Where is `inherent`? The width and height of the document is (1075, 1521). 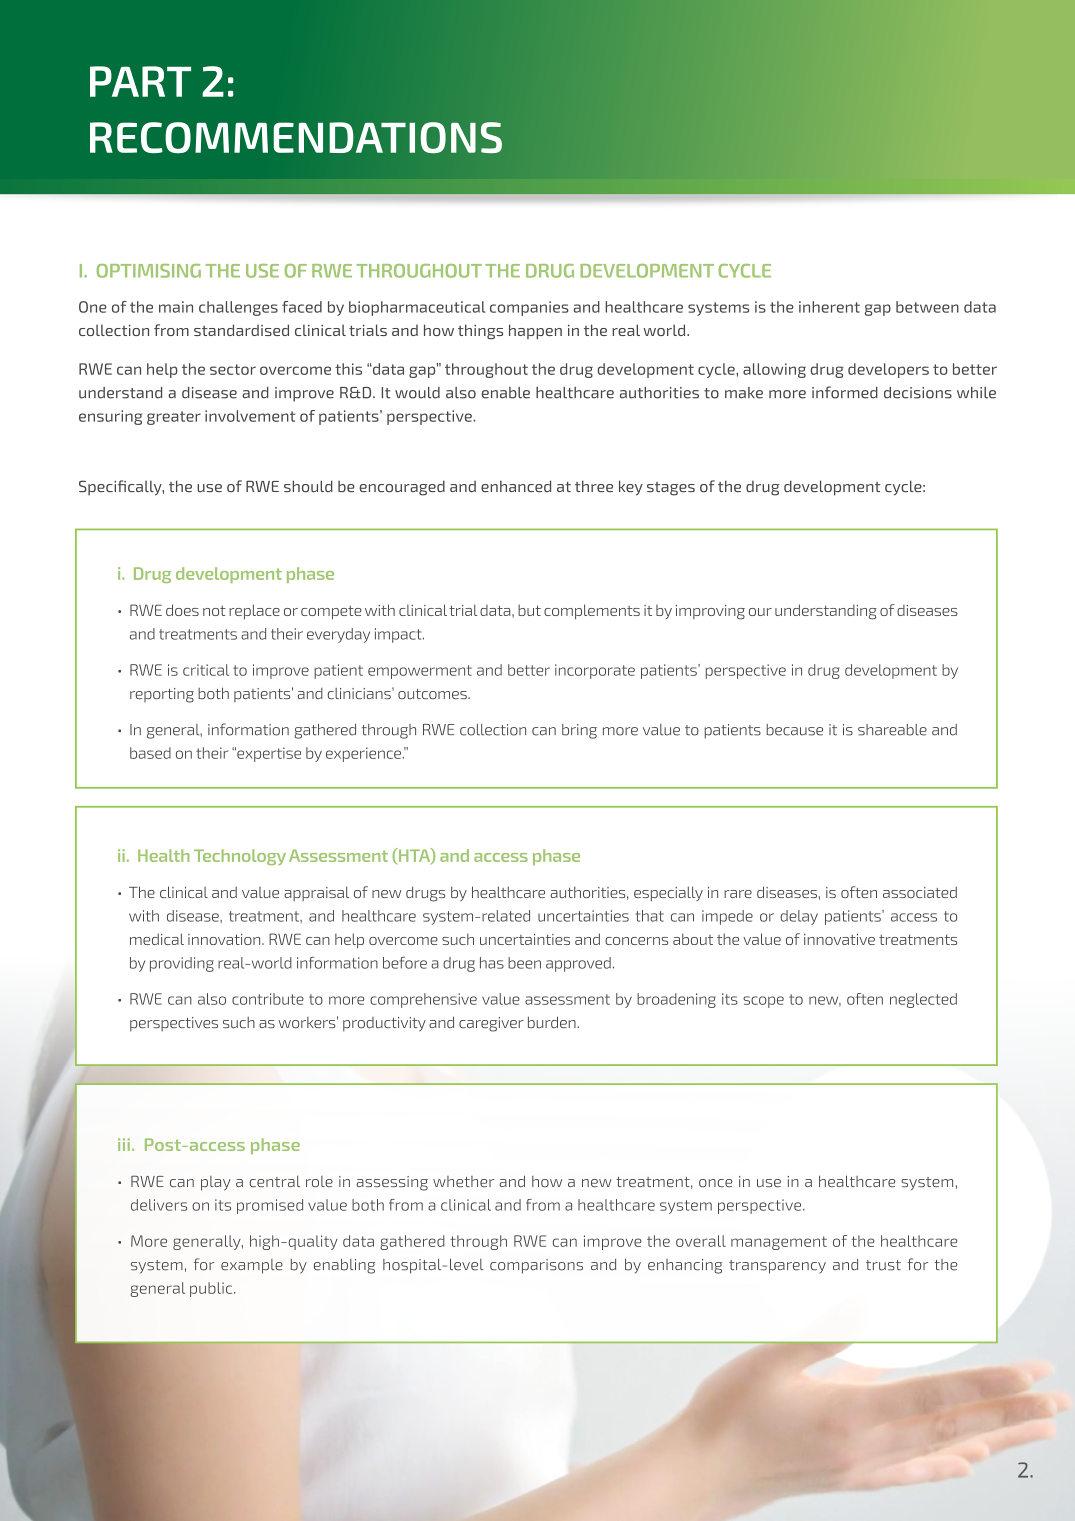 inherent is located at coordinates (829, 307).
